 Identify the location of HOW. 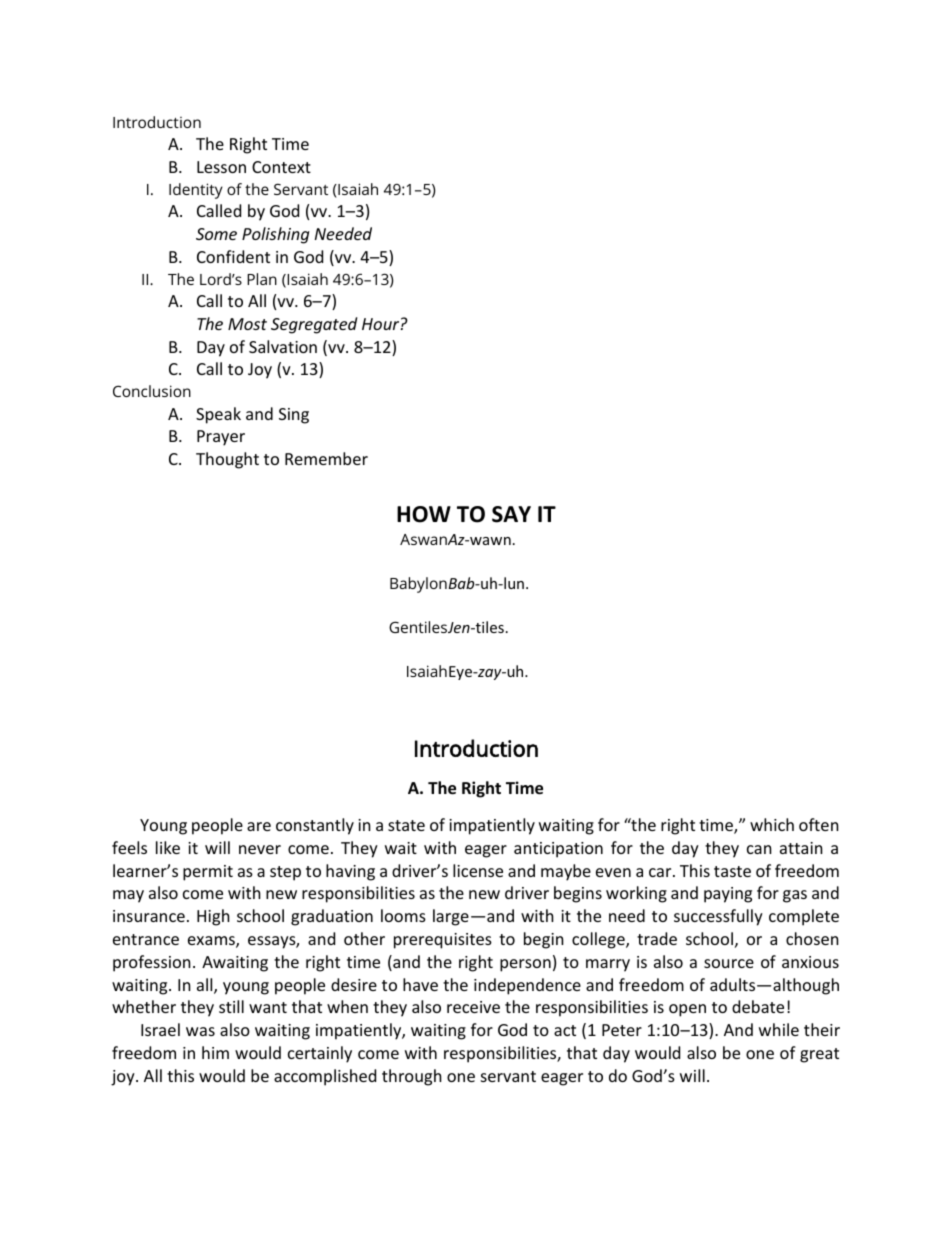
(424, 514).
